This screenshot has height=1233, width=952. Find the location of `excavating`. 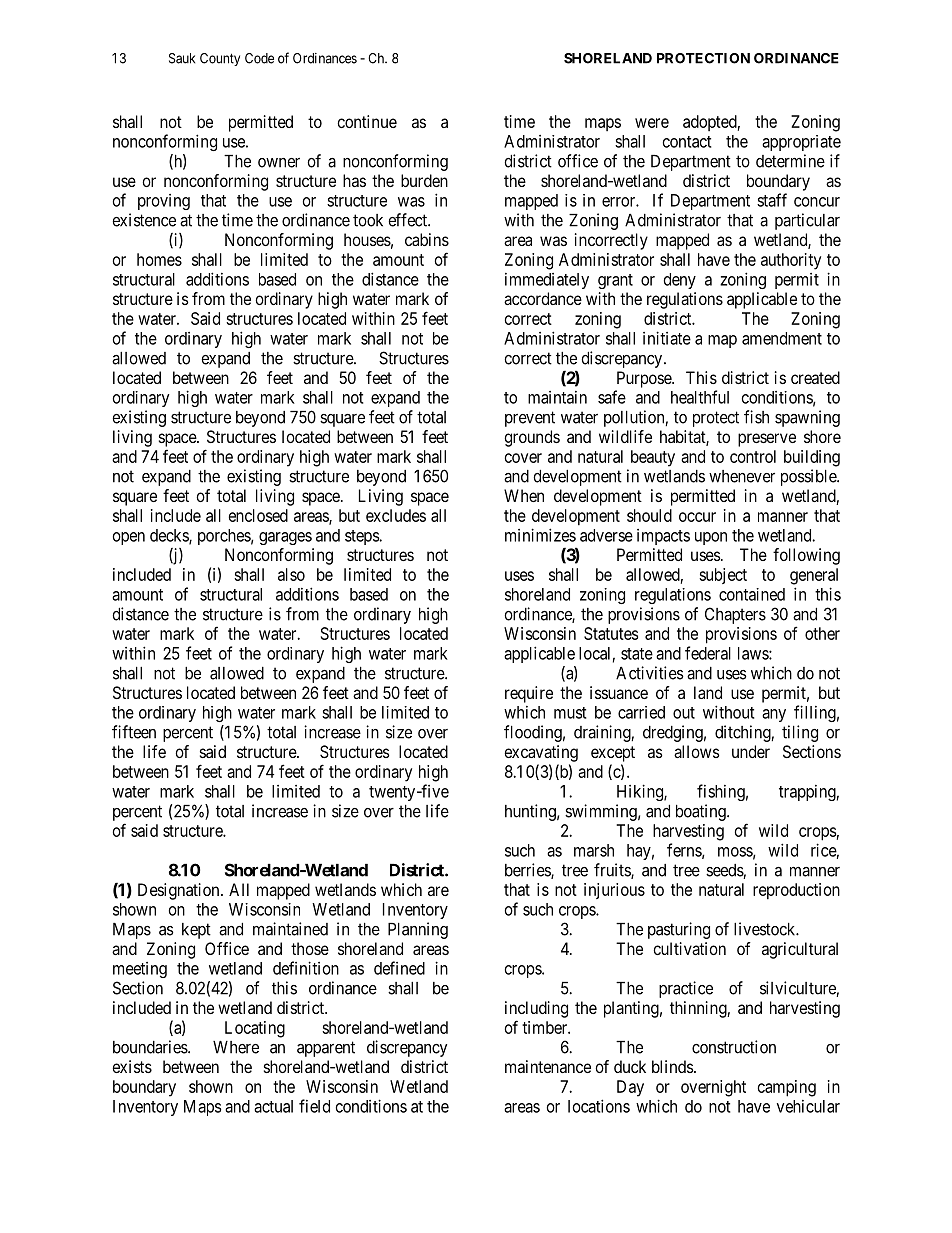

excavating is located at coordinates (541, 753).
